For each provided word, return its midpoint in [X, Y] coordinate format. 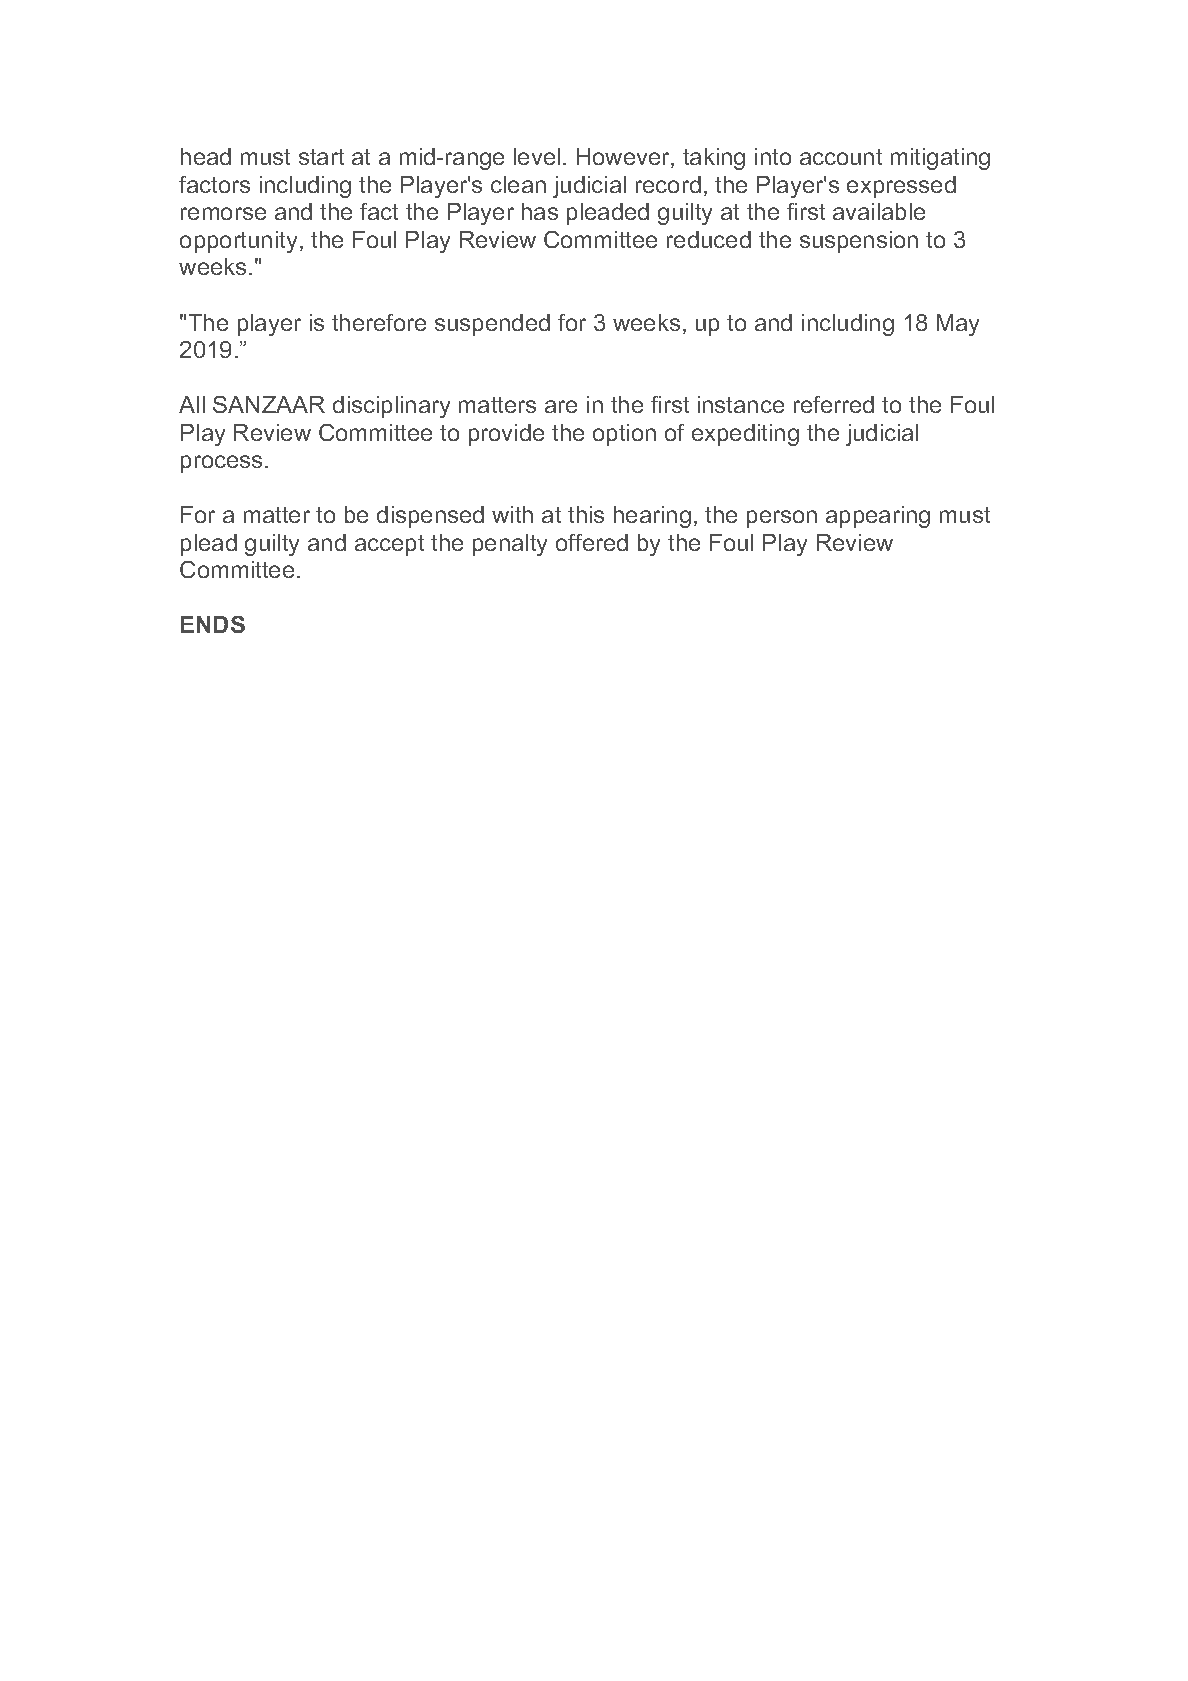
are [561, 406]
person [782, 519]
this [586, 514]
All [192, 404]
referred [834, 404]
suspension [859, 242]
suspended [492, 325]
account [841, 157]
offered [592, 542]
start [321, 157]
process [221, 464]
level [537, 156]
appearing [878, 517]
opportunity [240, 242]
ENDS [213, 624]
